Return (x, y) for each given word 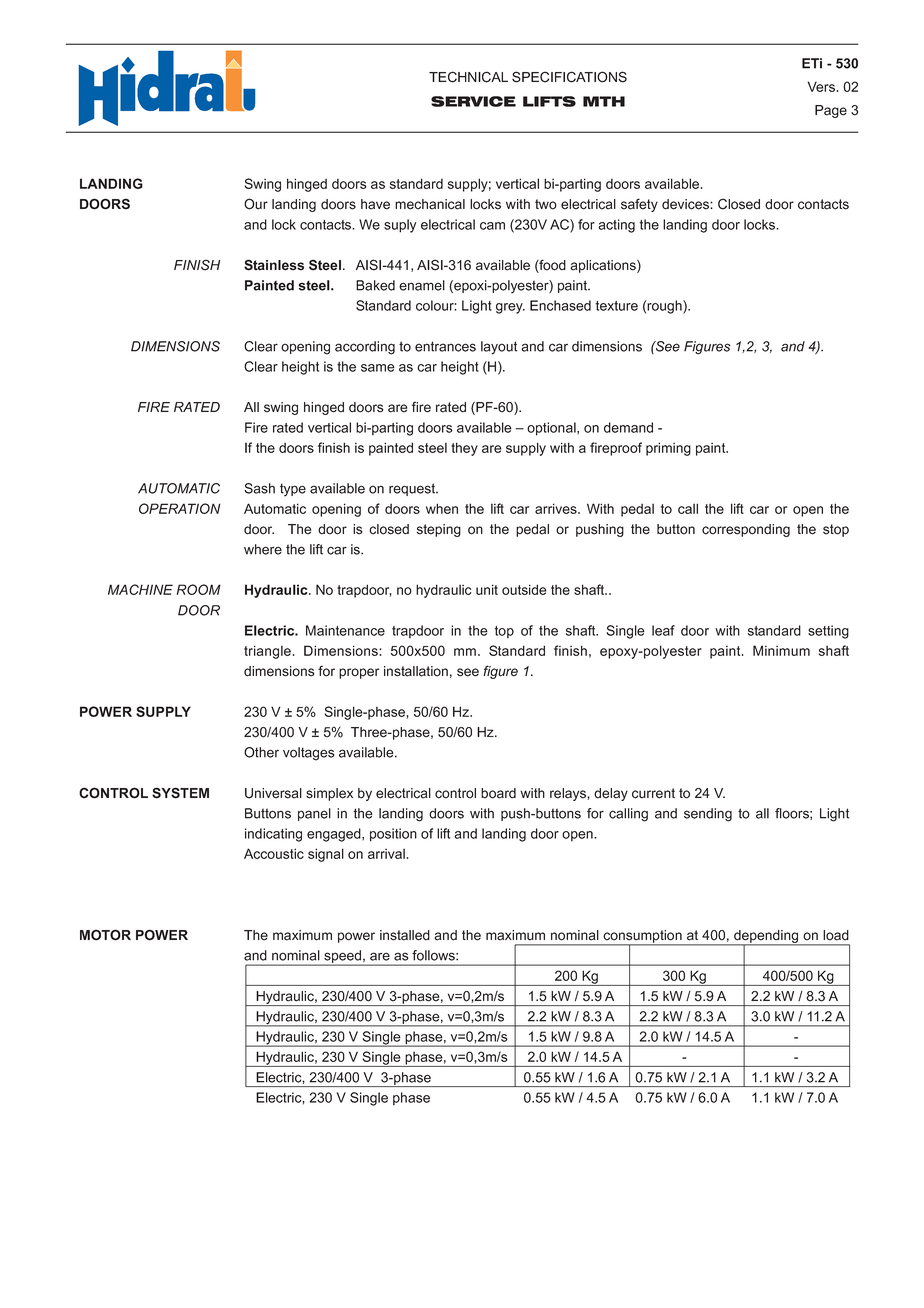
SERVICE (473, 101)
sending (708, 815)
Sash (259, 488)
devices (686, 204)
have (375, 204)
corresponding (746, 530)
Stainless (274, 265)
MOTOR (105, 935)
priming (668, 449)
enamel (422, 285)
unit (487, 589)
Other (261, 752)
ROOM (199, 589)
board (498, 793)
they (464, 449)
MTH (604, 101)
